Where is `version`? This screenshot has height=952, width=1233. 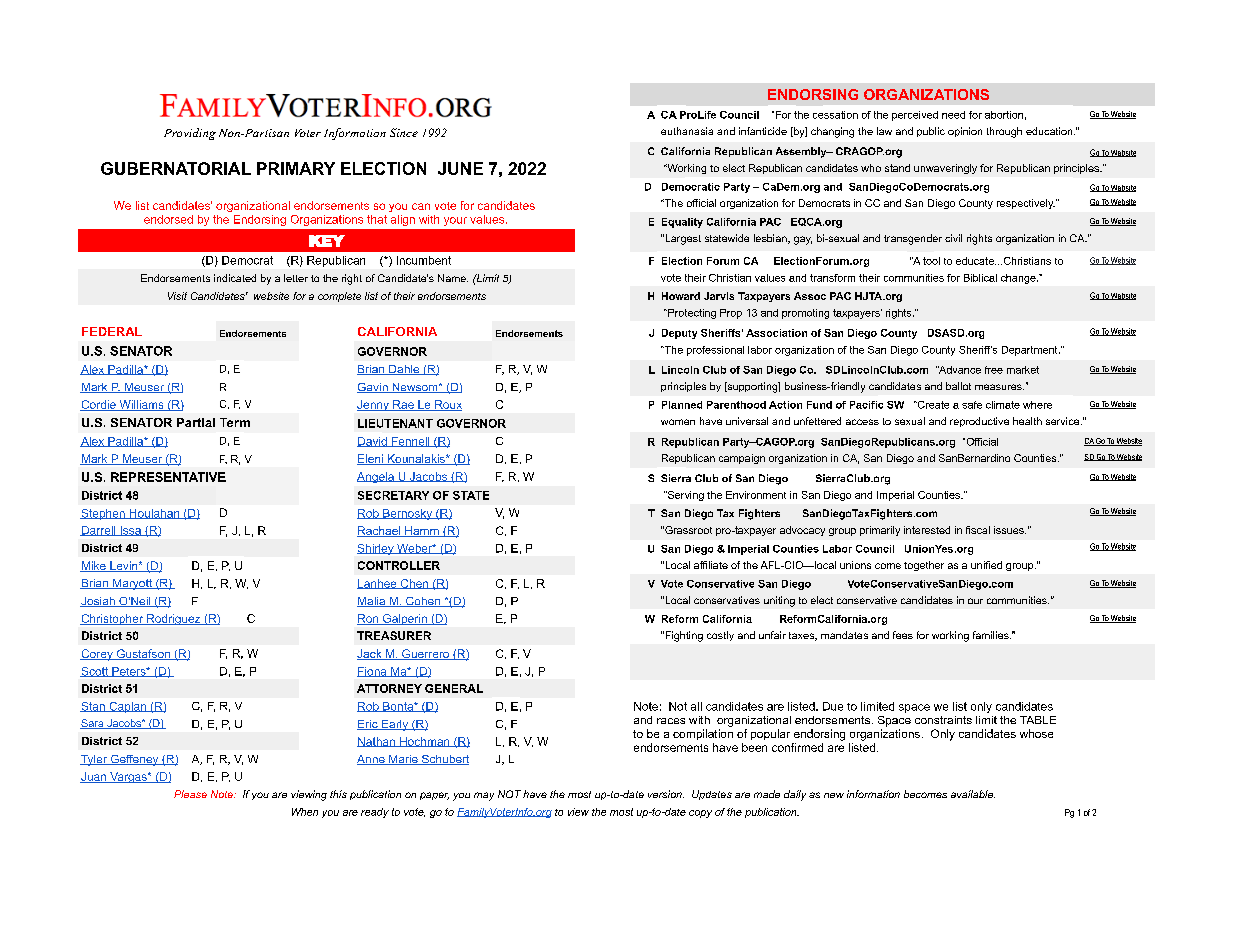
version is located at coordinates (666, 794).
